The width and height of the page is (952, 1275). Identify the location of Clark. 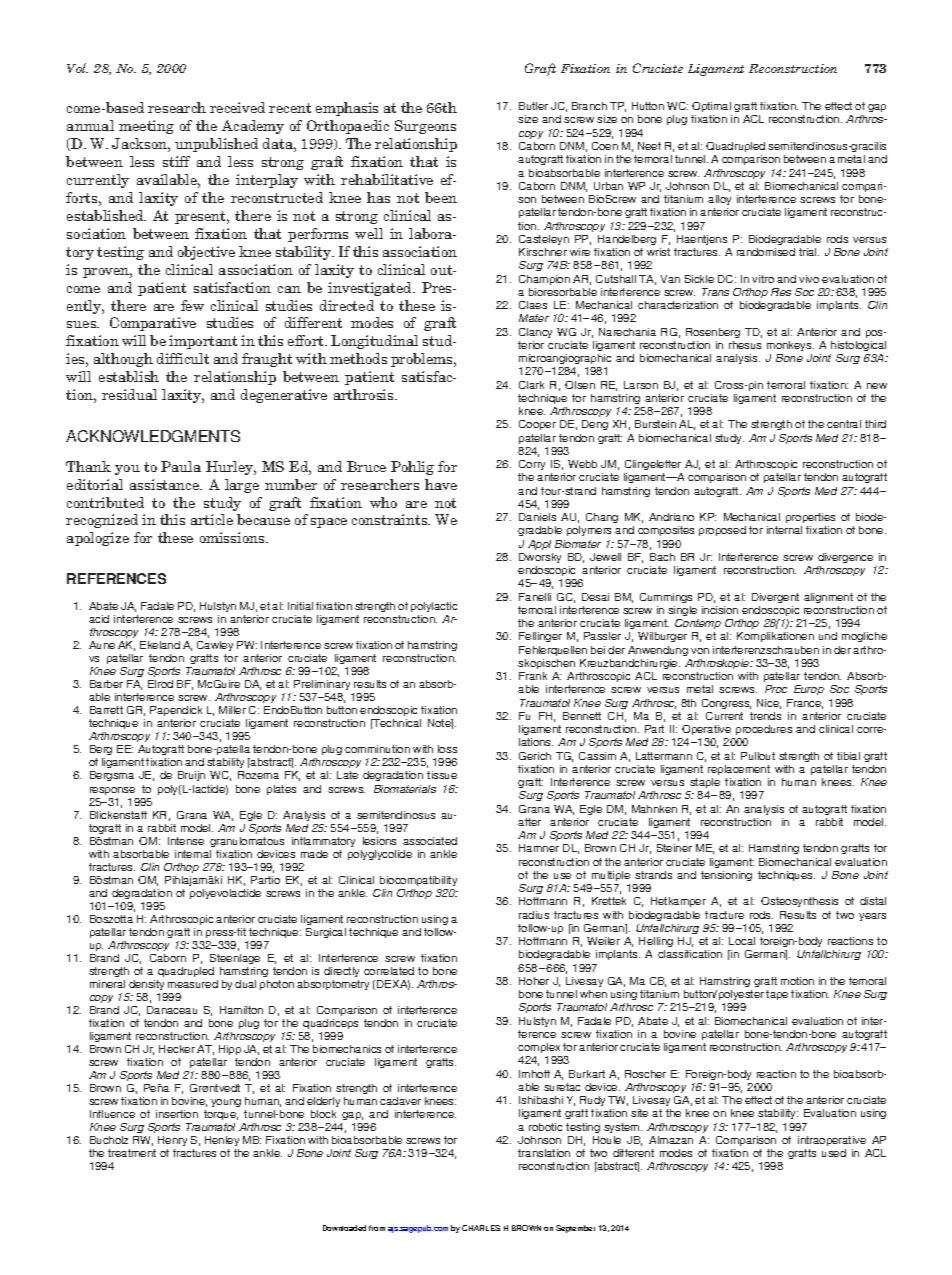
(531, 385).
